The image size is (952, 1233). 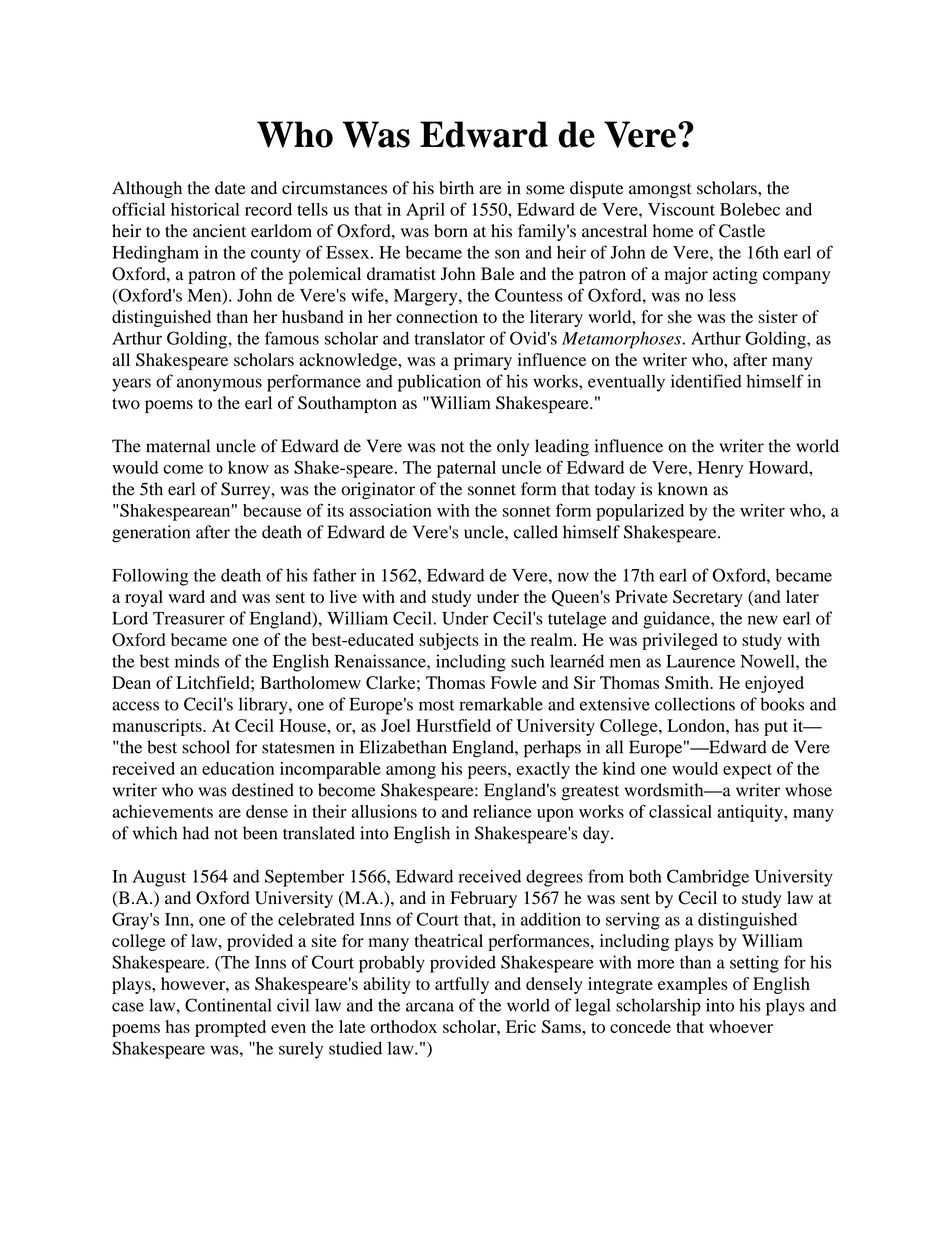 I want to click on Henry, so click(x=720, y=469).
